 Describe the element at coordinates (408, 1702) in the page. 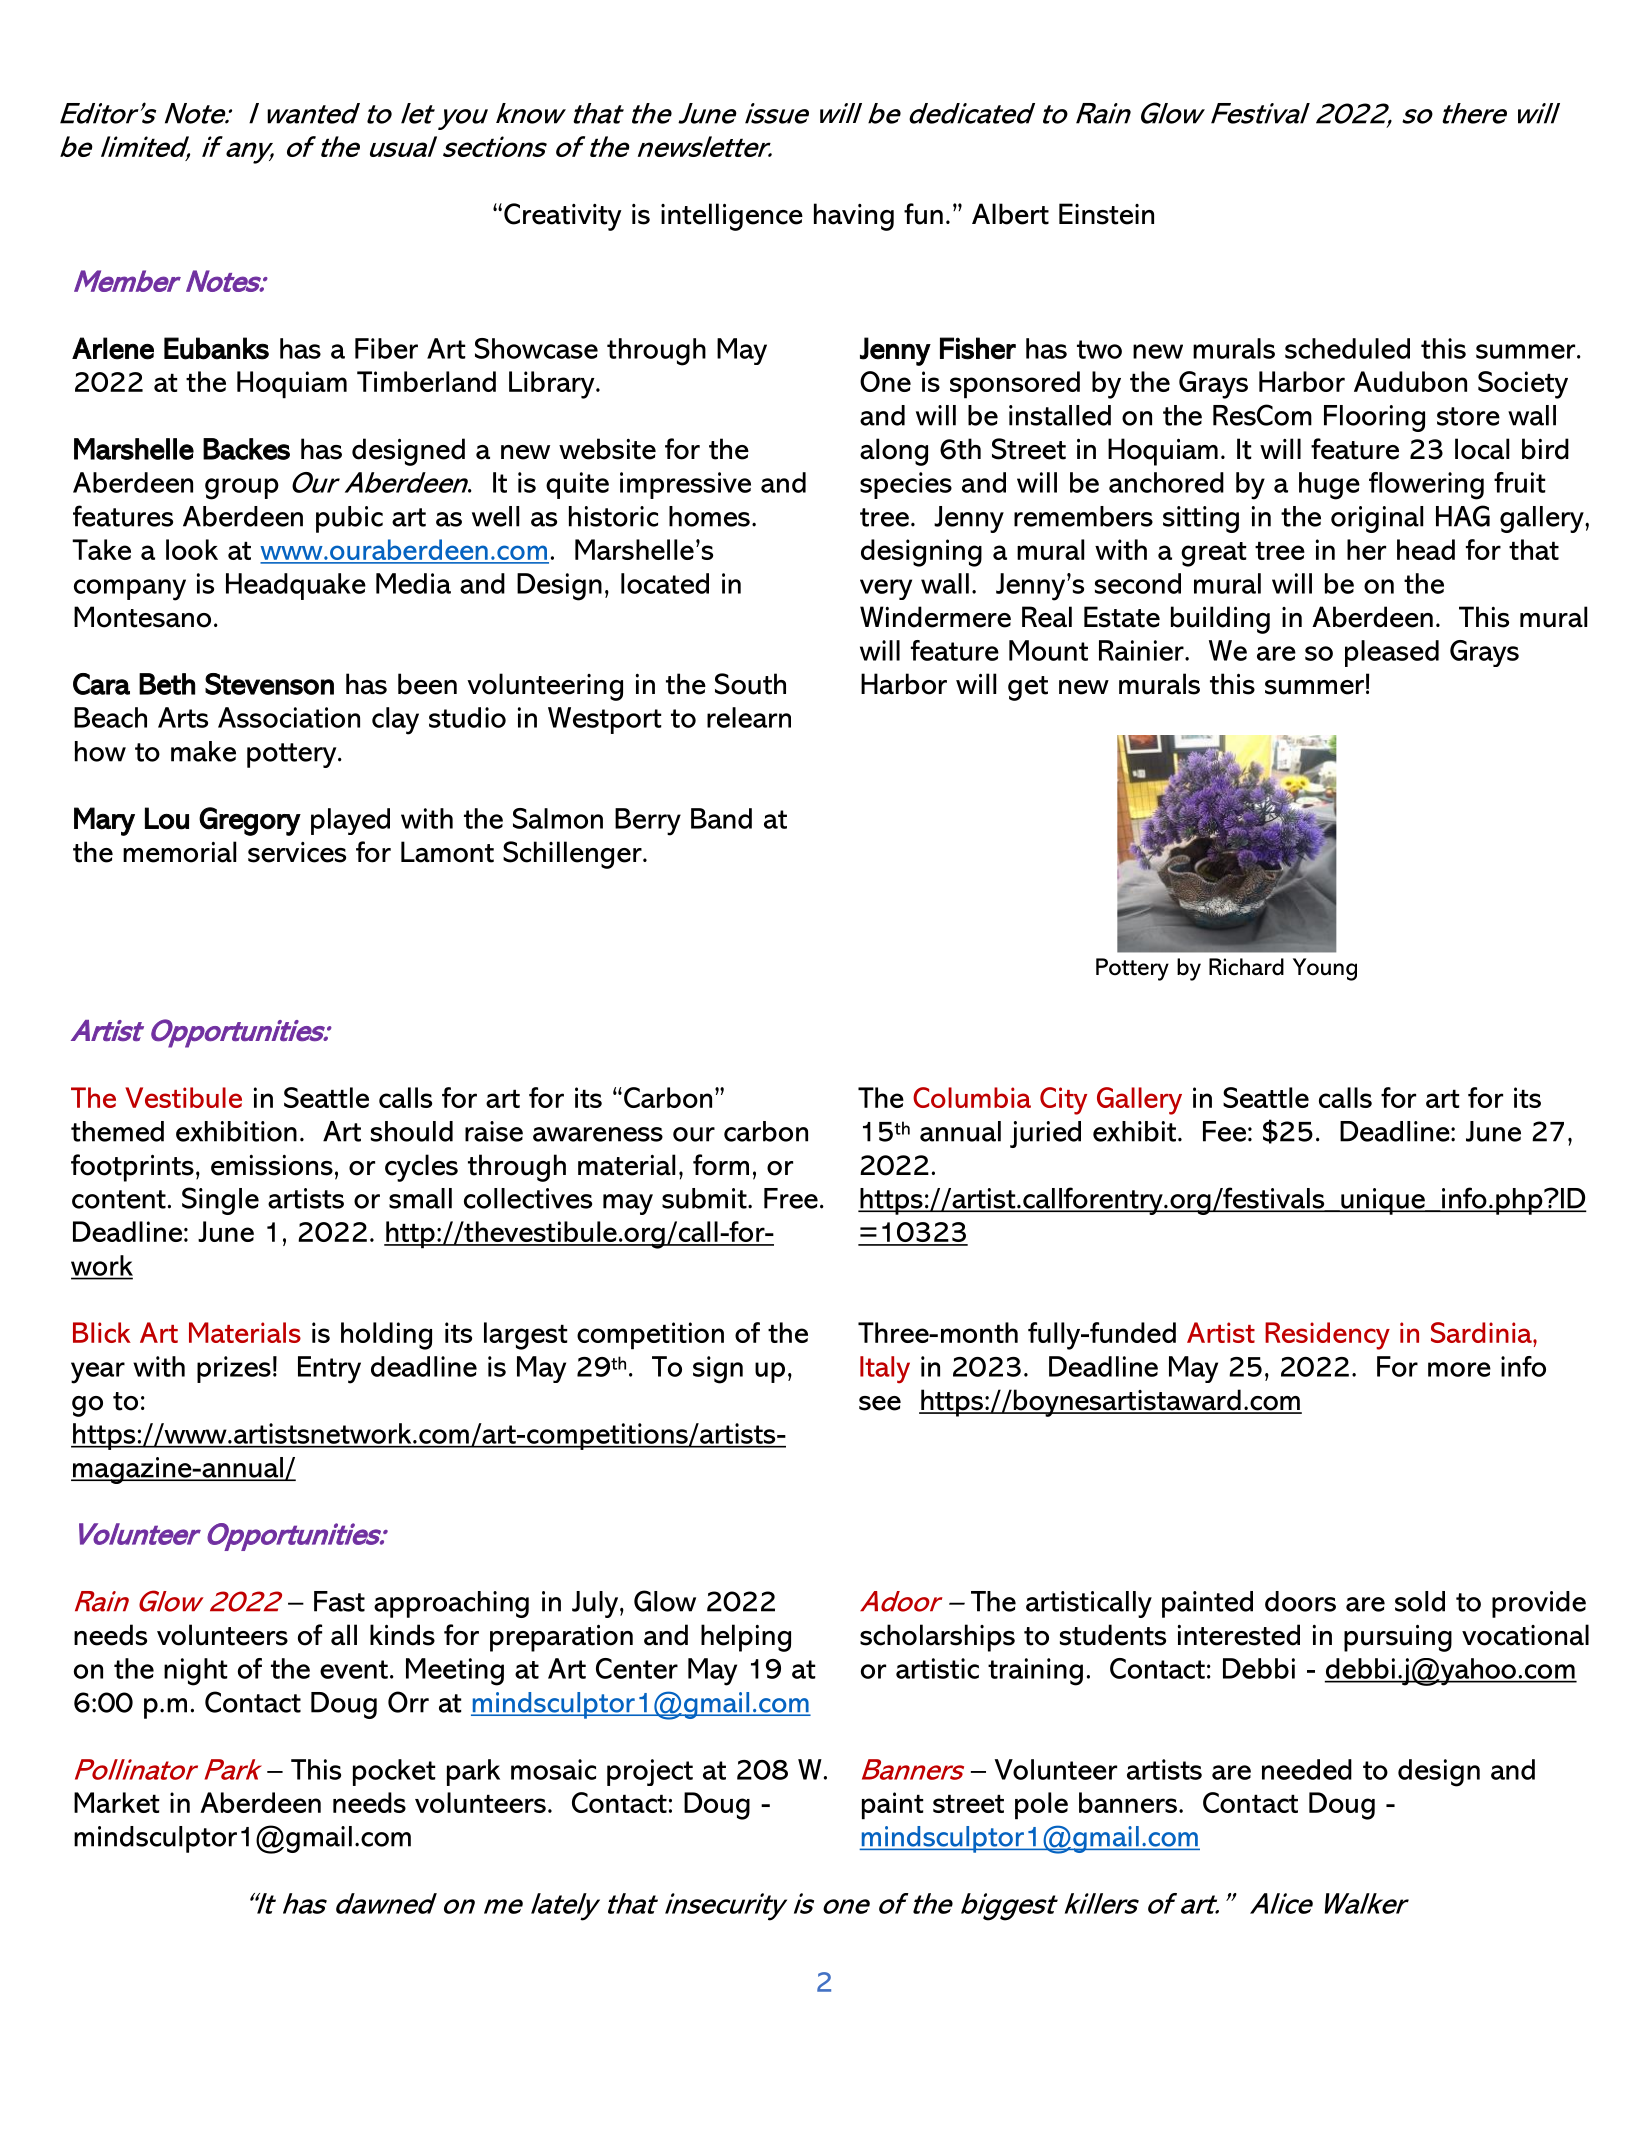

I see `Orr` at that location.
